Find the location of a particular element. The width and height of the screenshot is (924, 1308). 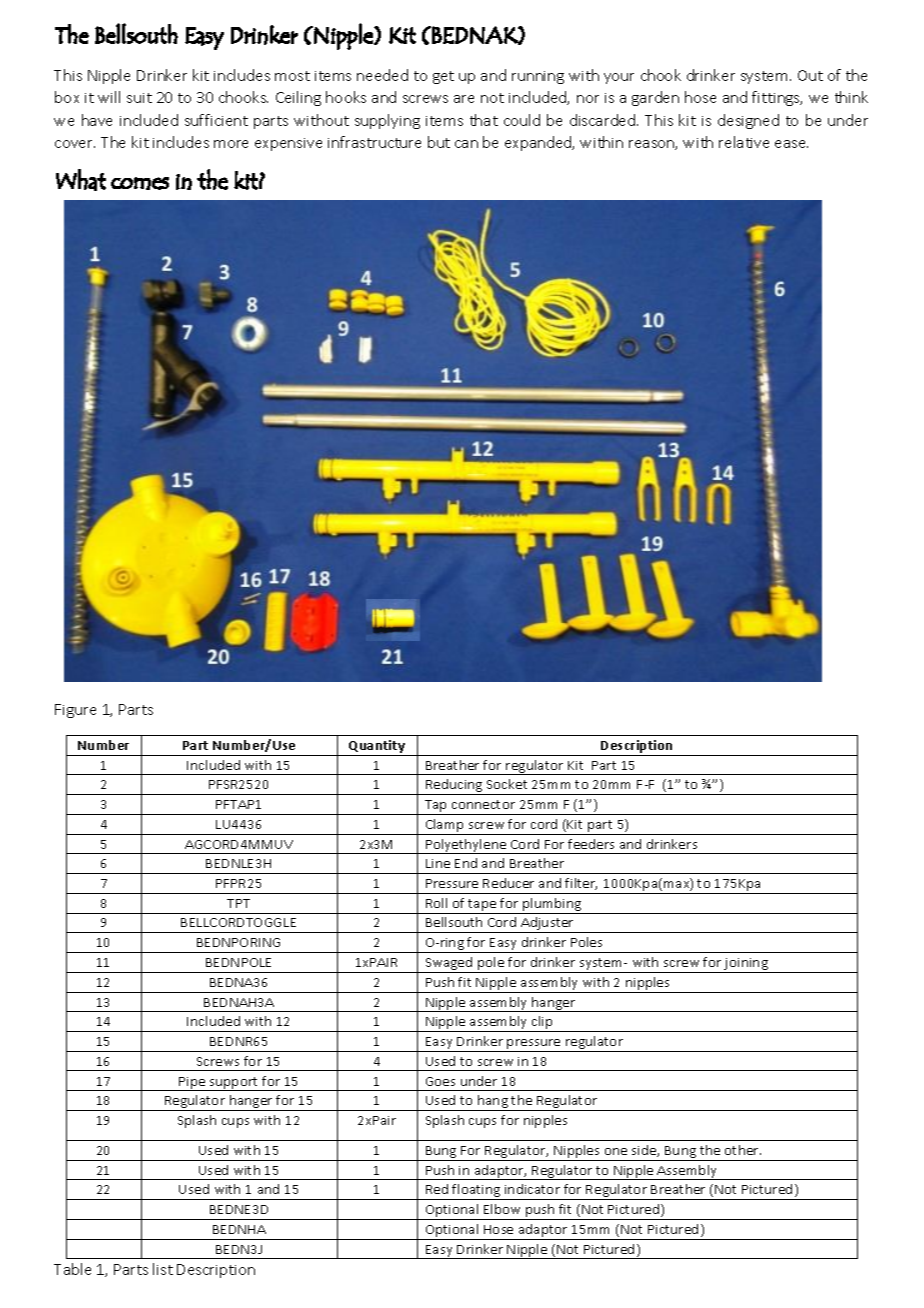

are is located at coordinates (464, 99).
